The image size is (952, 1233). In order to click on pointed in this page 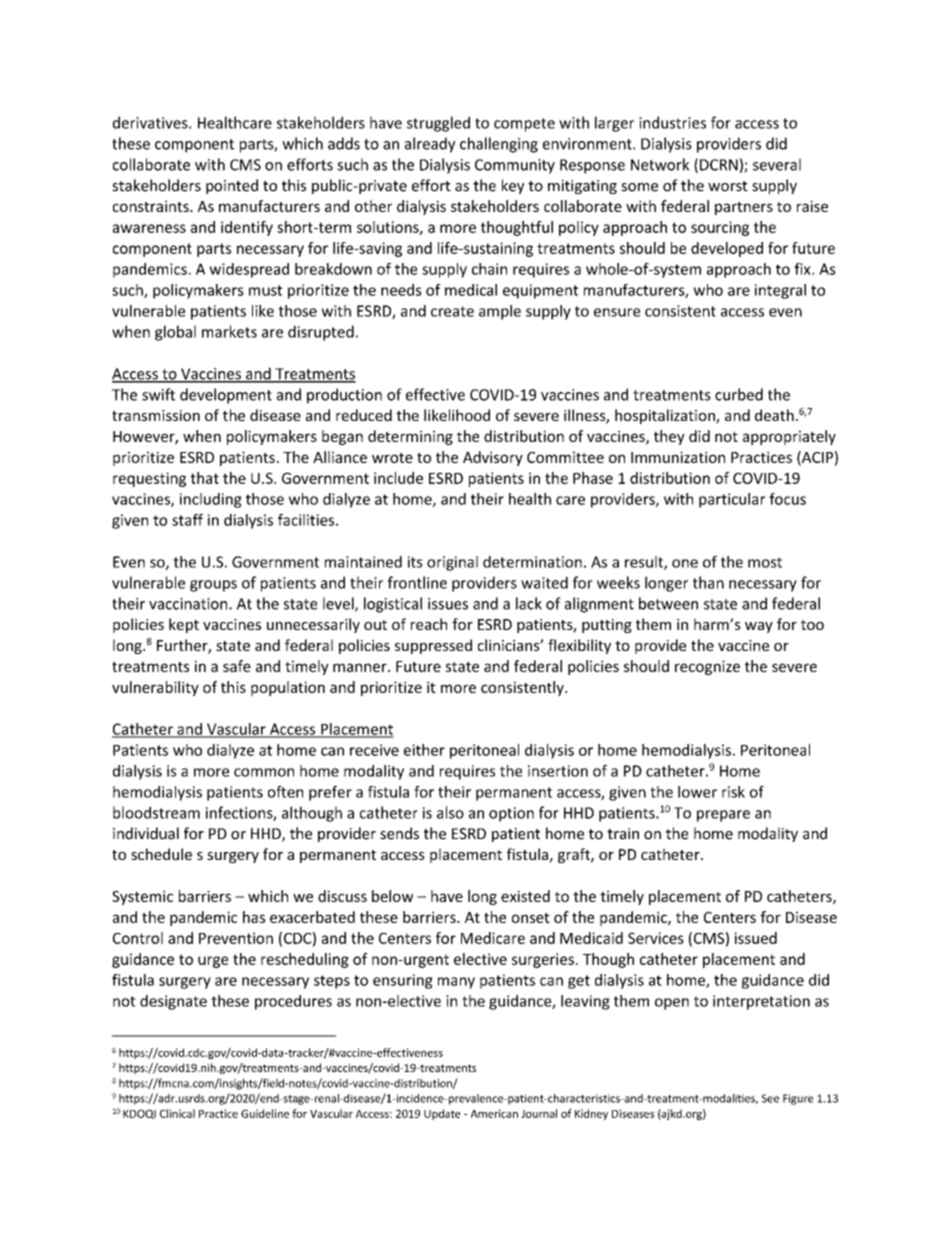, I will do `click(232, 186)`.
